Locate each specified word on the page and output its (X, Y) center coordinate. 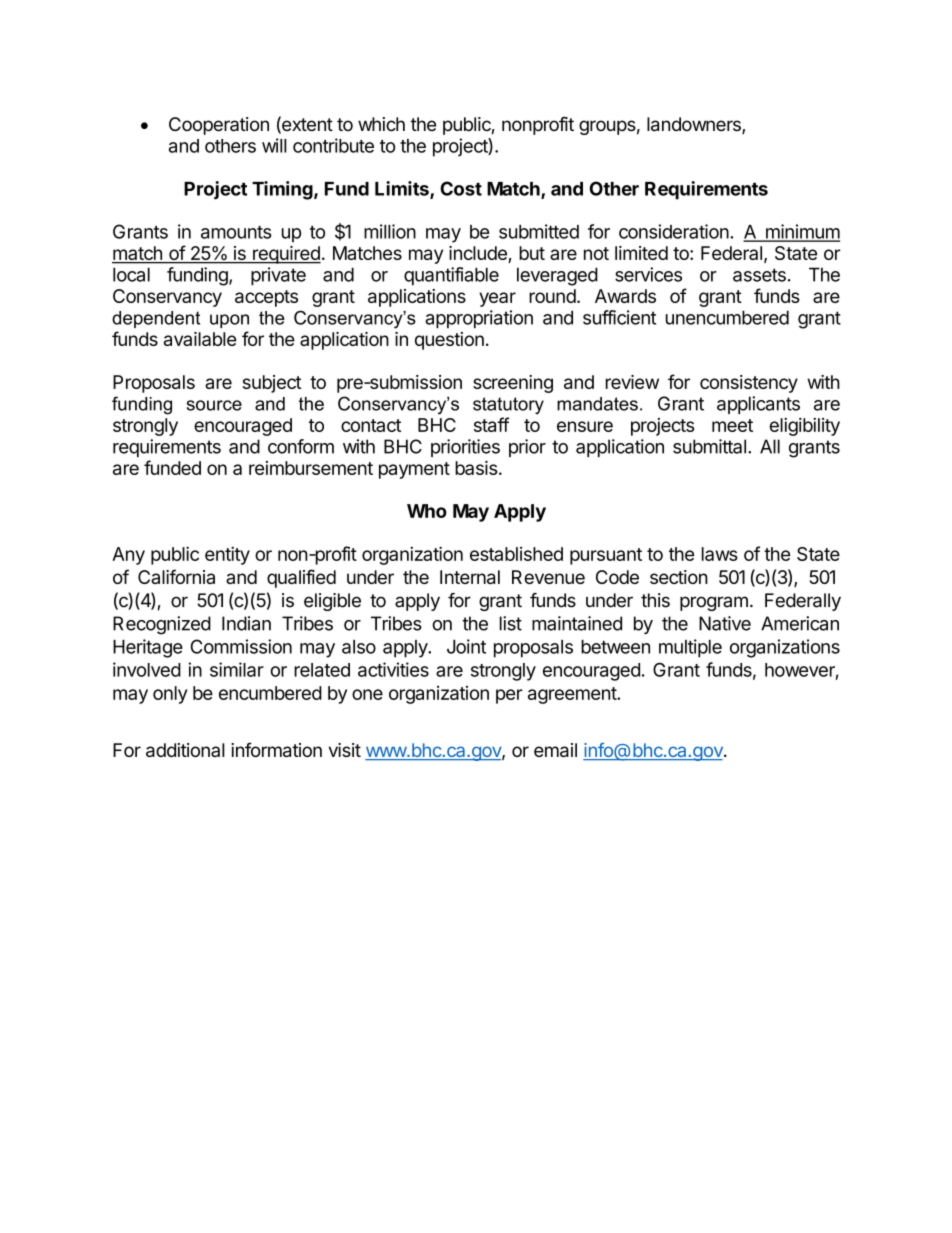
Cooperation (219, 126)
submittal (709, 446)
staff (491, 424)
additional (185, 750)
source (214, 405)
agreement (573, 695)
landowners (695, 125)
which (381, 124)
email (555, 750)
